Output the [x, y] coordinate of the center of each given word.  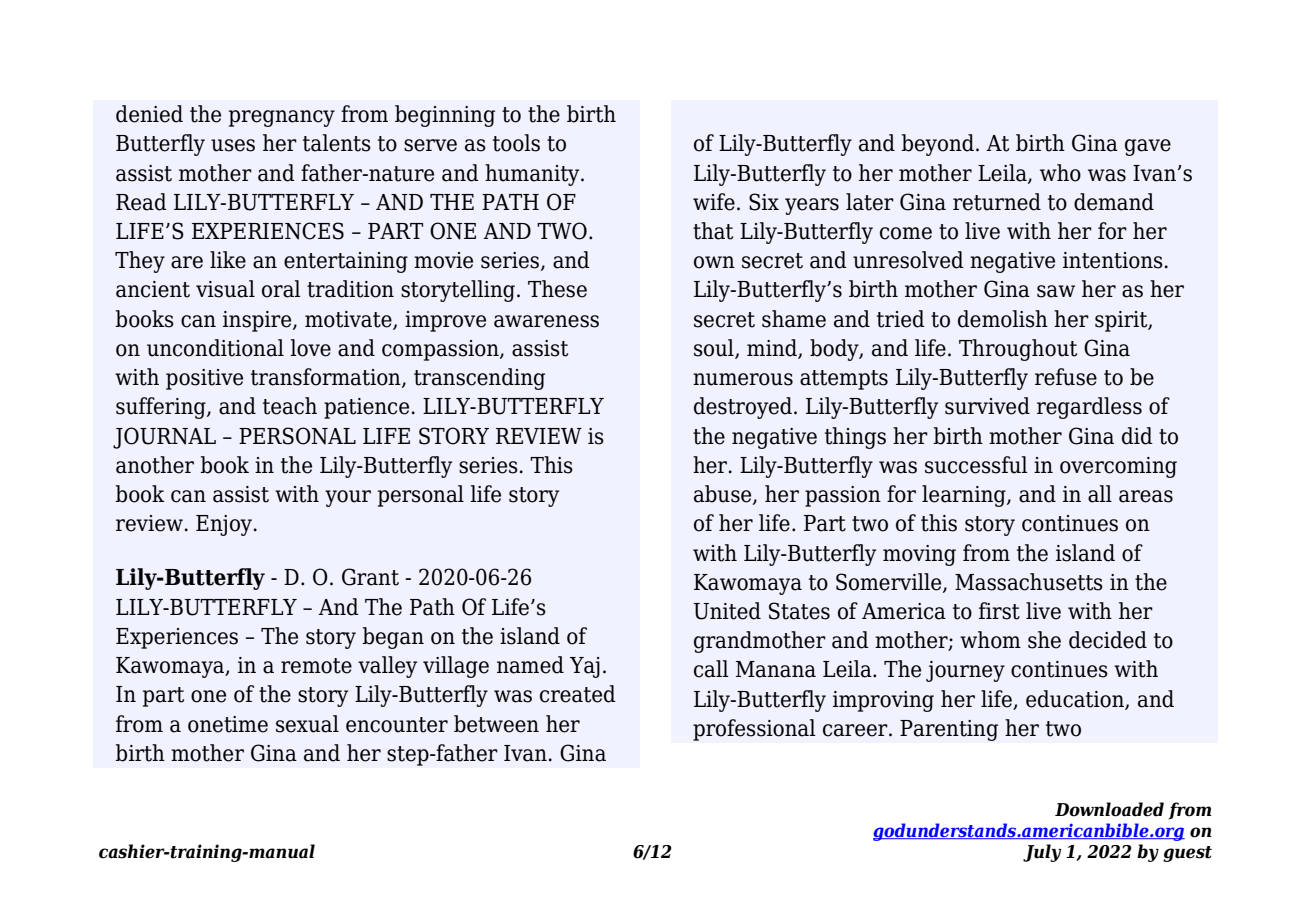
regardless [1089, 408]
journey [965, 671]
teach [290, 406]
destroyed [744, 408]
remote [316, 666]
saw [1056, 291]
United [727, 611]
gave [1148, 147]
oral [281, 289]
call [711, 669]
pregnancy [282, 118]
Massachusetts [1029, 582]
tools [516, 143]
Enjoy [225, 525]
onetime [228, 724]
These [557, 289]
